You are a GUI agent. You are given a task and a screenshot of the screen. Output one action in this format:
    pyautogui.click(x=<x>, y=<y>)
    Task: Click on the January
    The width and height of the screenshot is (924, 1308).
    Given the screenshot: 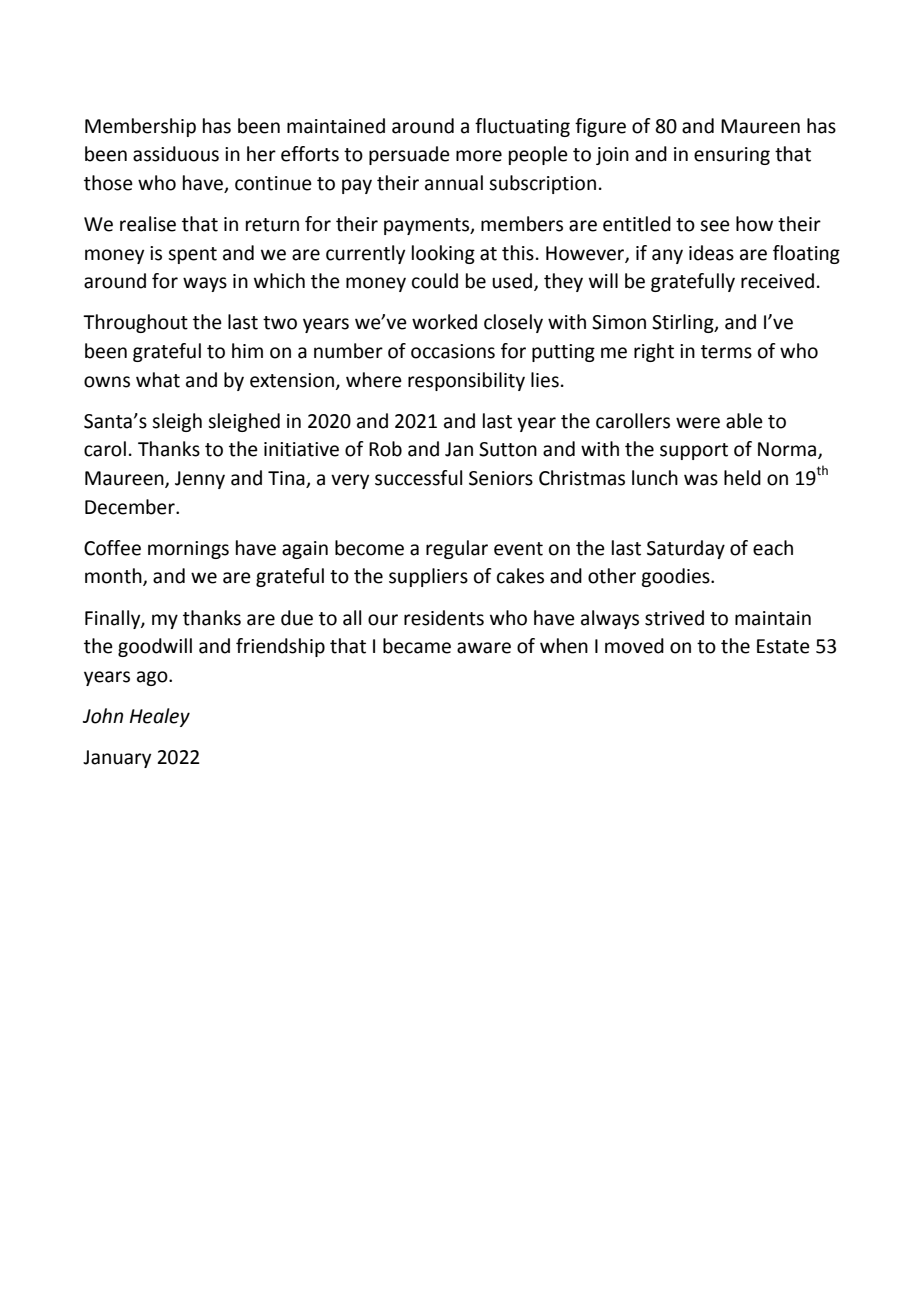 What is the action you would take?
    pyautogui.click(x=117, y=759)
